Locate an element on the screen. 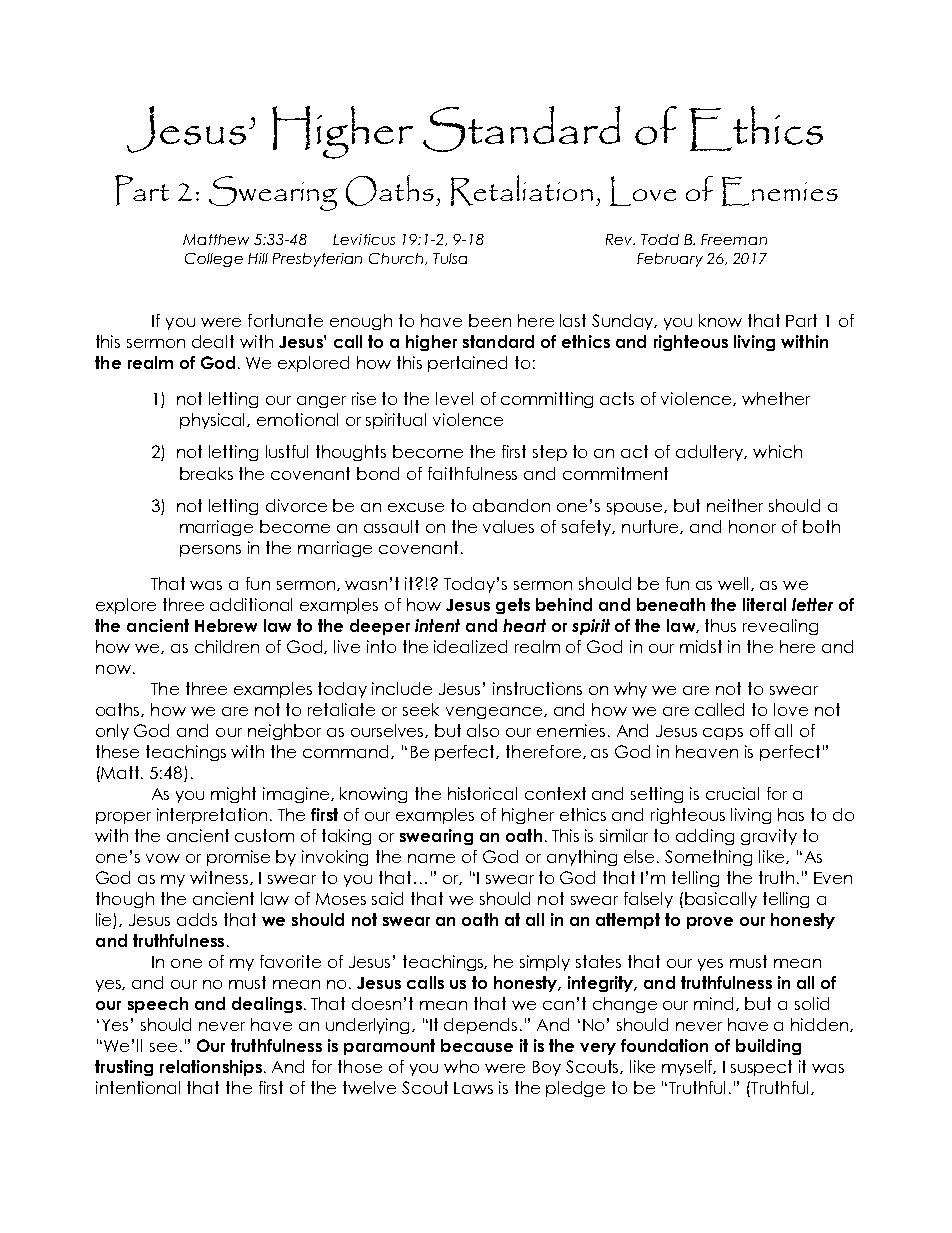  physical is located at coordinates (214, 421).
